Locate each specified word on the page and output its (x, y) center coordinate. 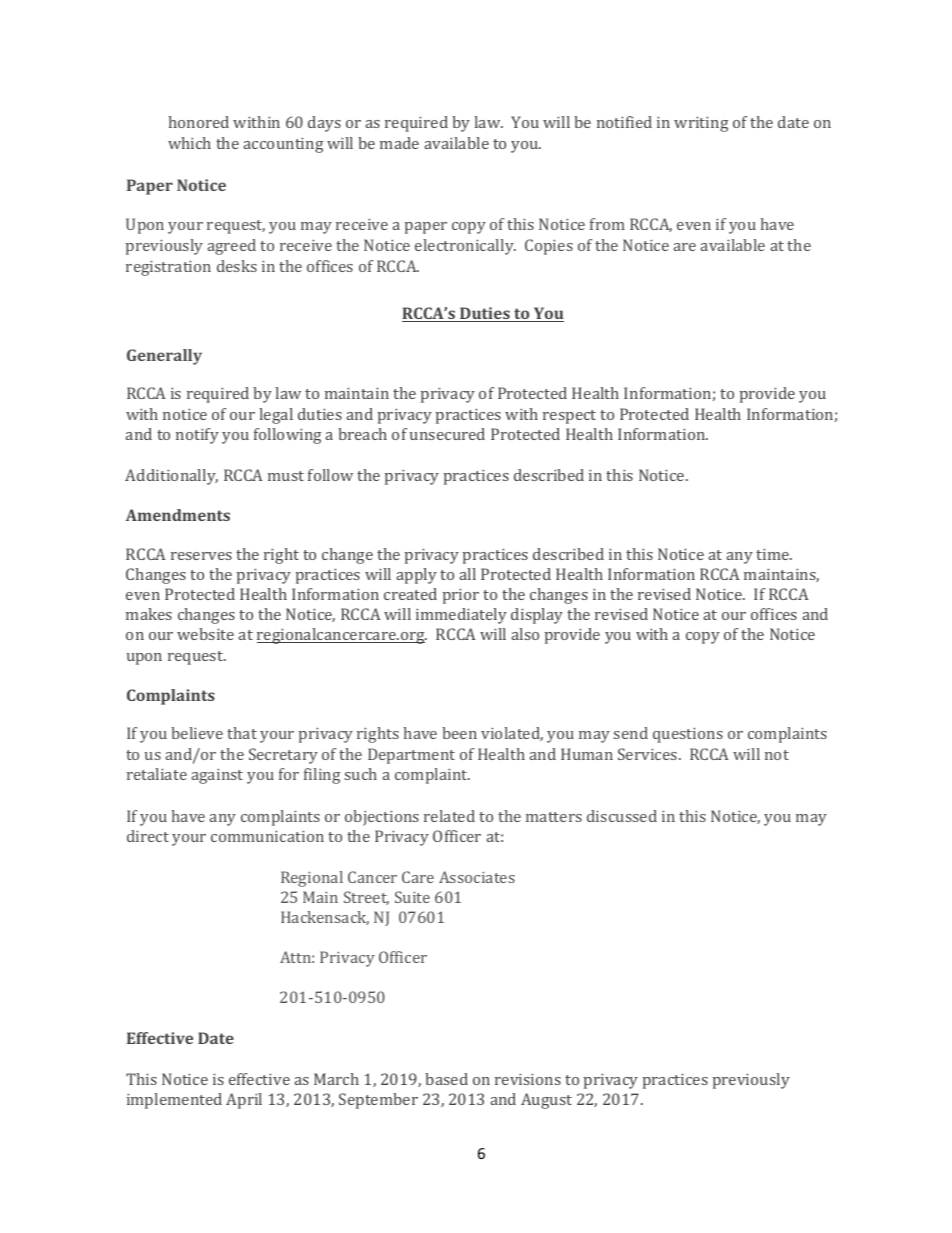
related (449, 816)
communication (267, 836)
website (205, 634)
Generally (164, 357)
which (189, 143)
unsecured (447, 434)
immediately (461, 616)
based (446, 1079)
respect (569, 417)
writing (701, 124)
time (773, 554)
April (244, 1101)
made (399, 143)
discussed (622, 816)
